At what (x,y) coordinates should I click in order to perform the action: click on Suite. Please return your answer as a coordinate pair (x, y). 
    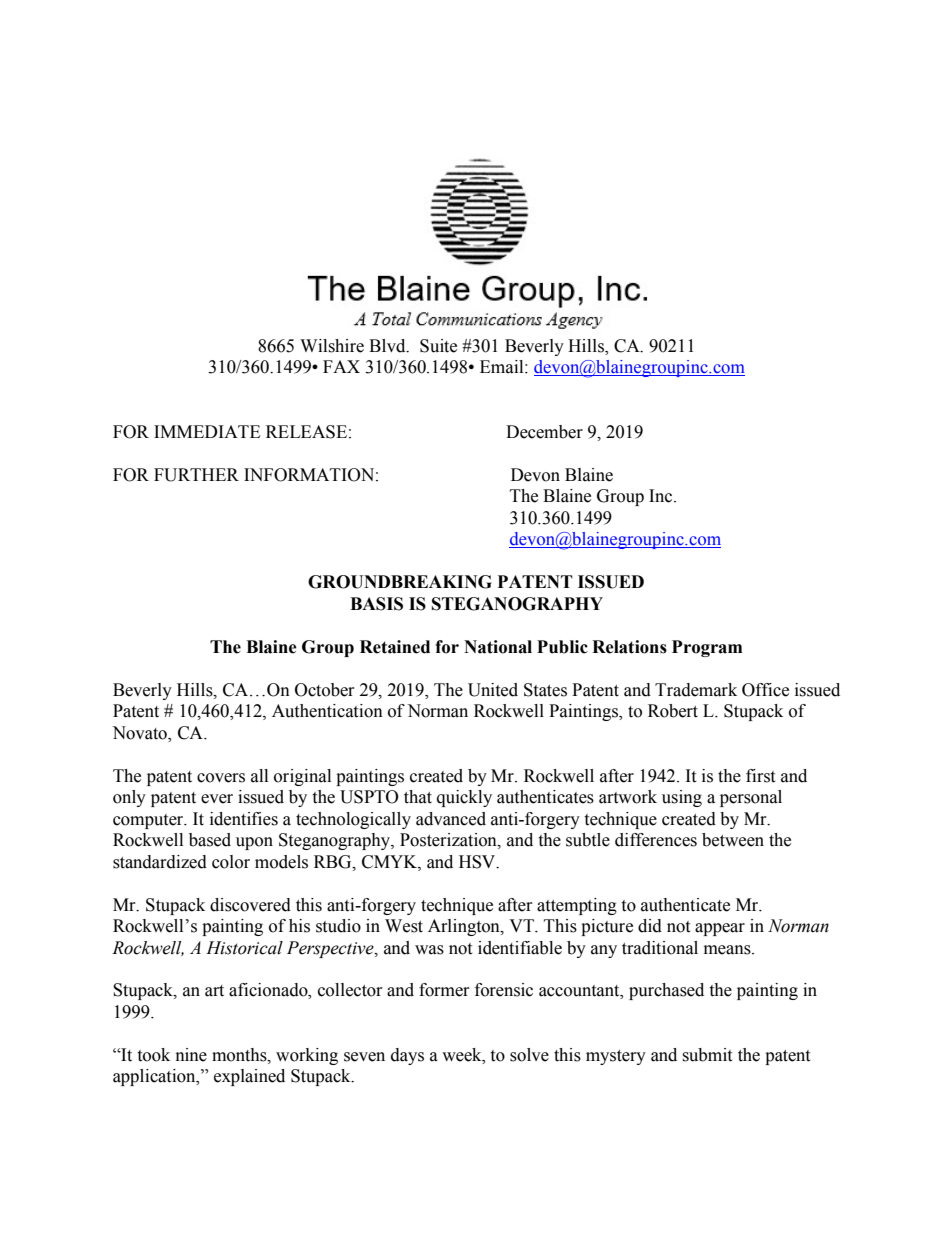
    Looking at the image, I should click on (438, 346).
